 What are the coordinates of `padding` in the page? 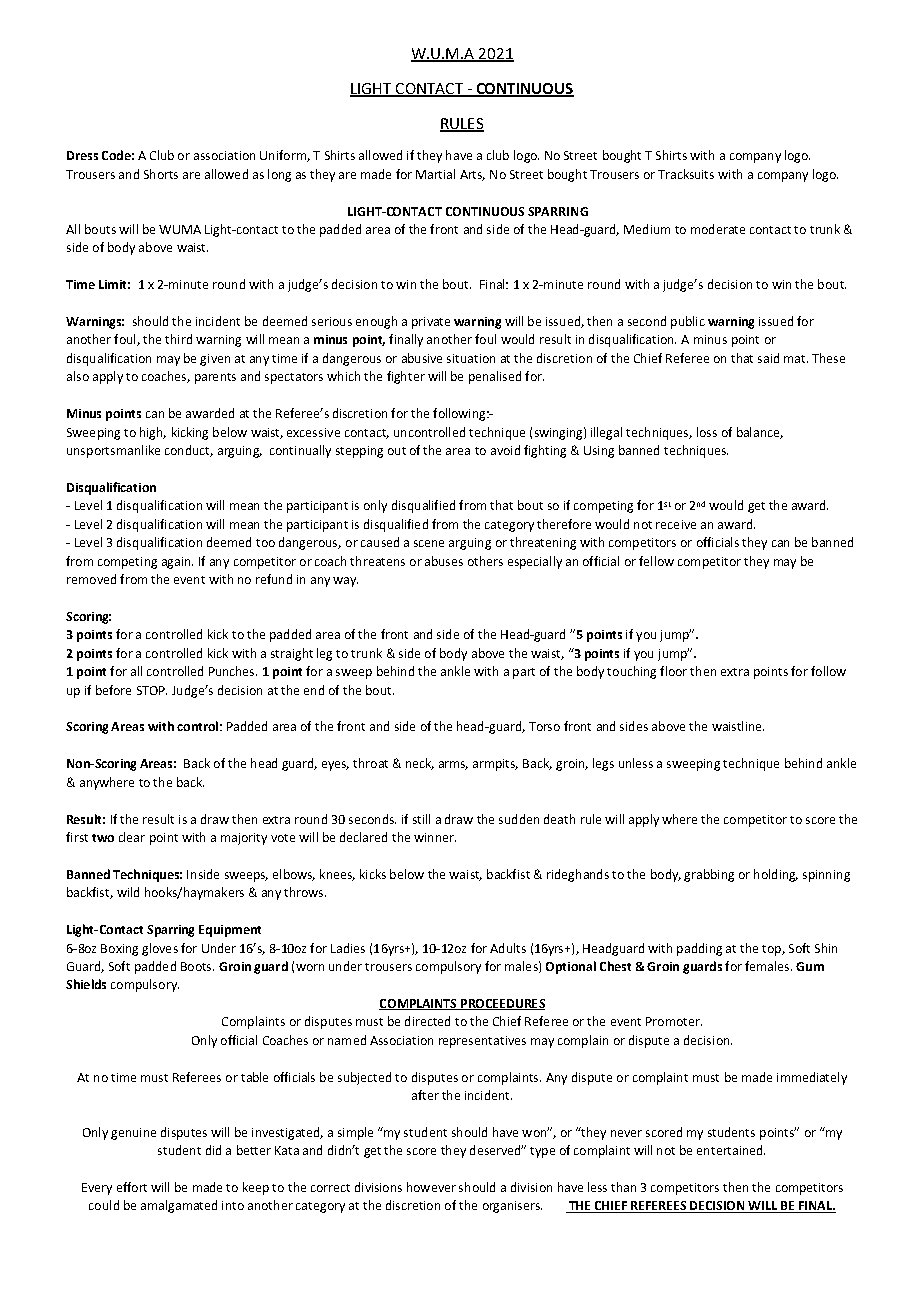 It's located at (699, 949).
